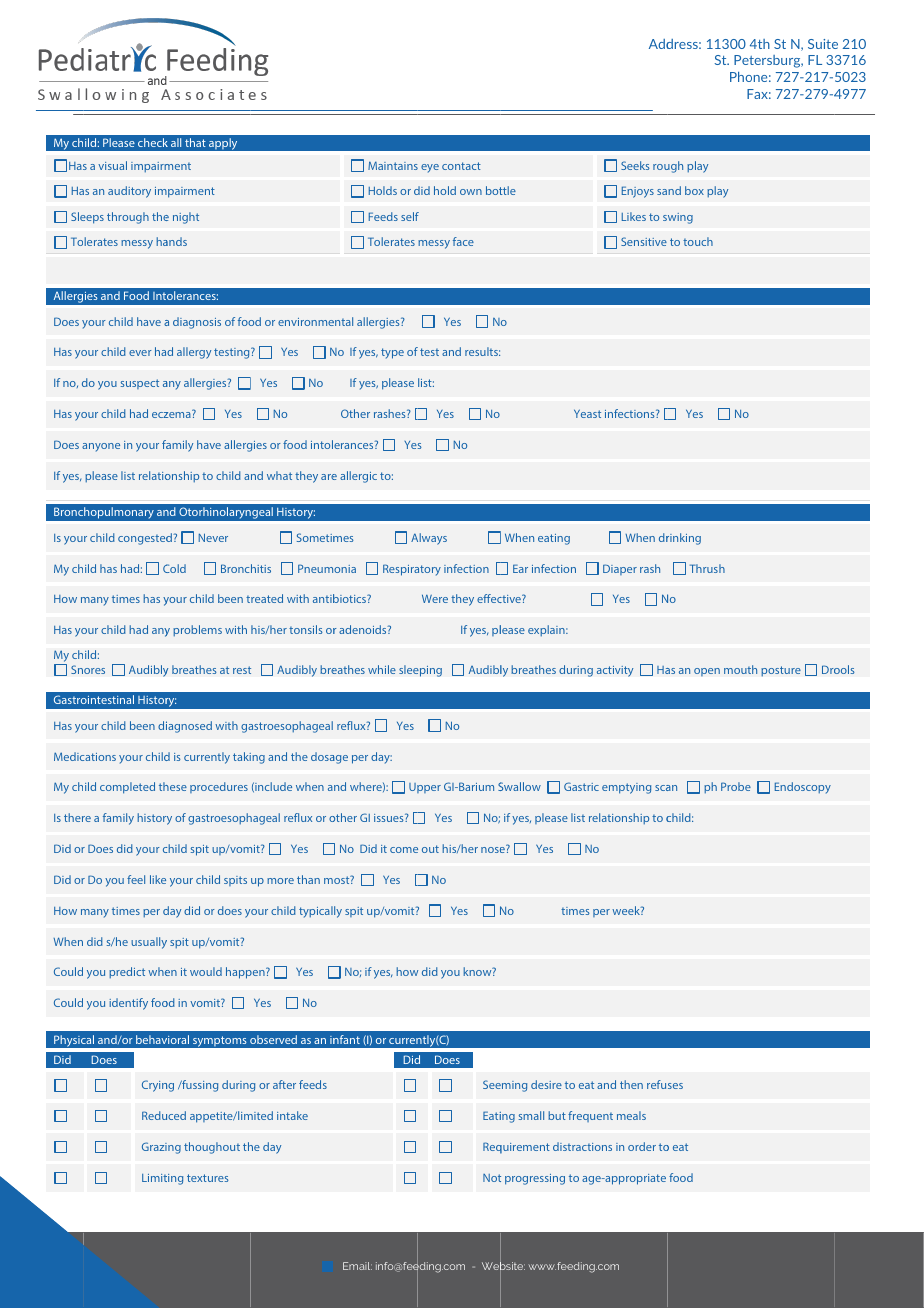 The height and width of the image is (1308, 924). I want to click on usually, so click(149, 943).
